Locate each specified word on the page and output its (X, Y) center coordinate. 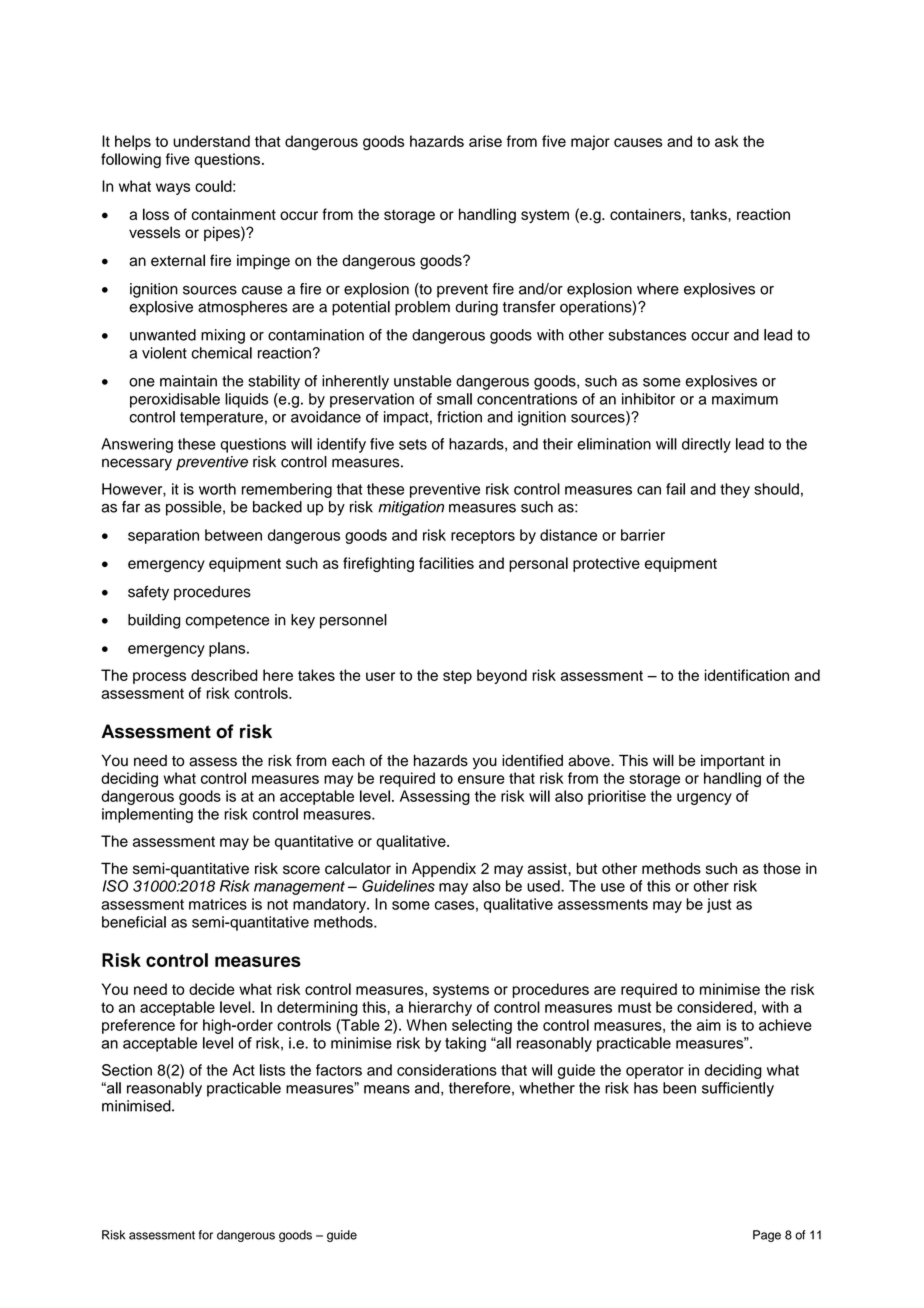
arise (485, 141)
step (457, 677)
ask (727, 141)
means (387, 1089)
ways (173, 189)
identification (747, 675)
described (224, 675)
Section (127, 1070)
